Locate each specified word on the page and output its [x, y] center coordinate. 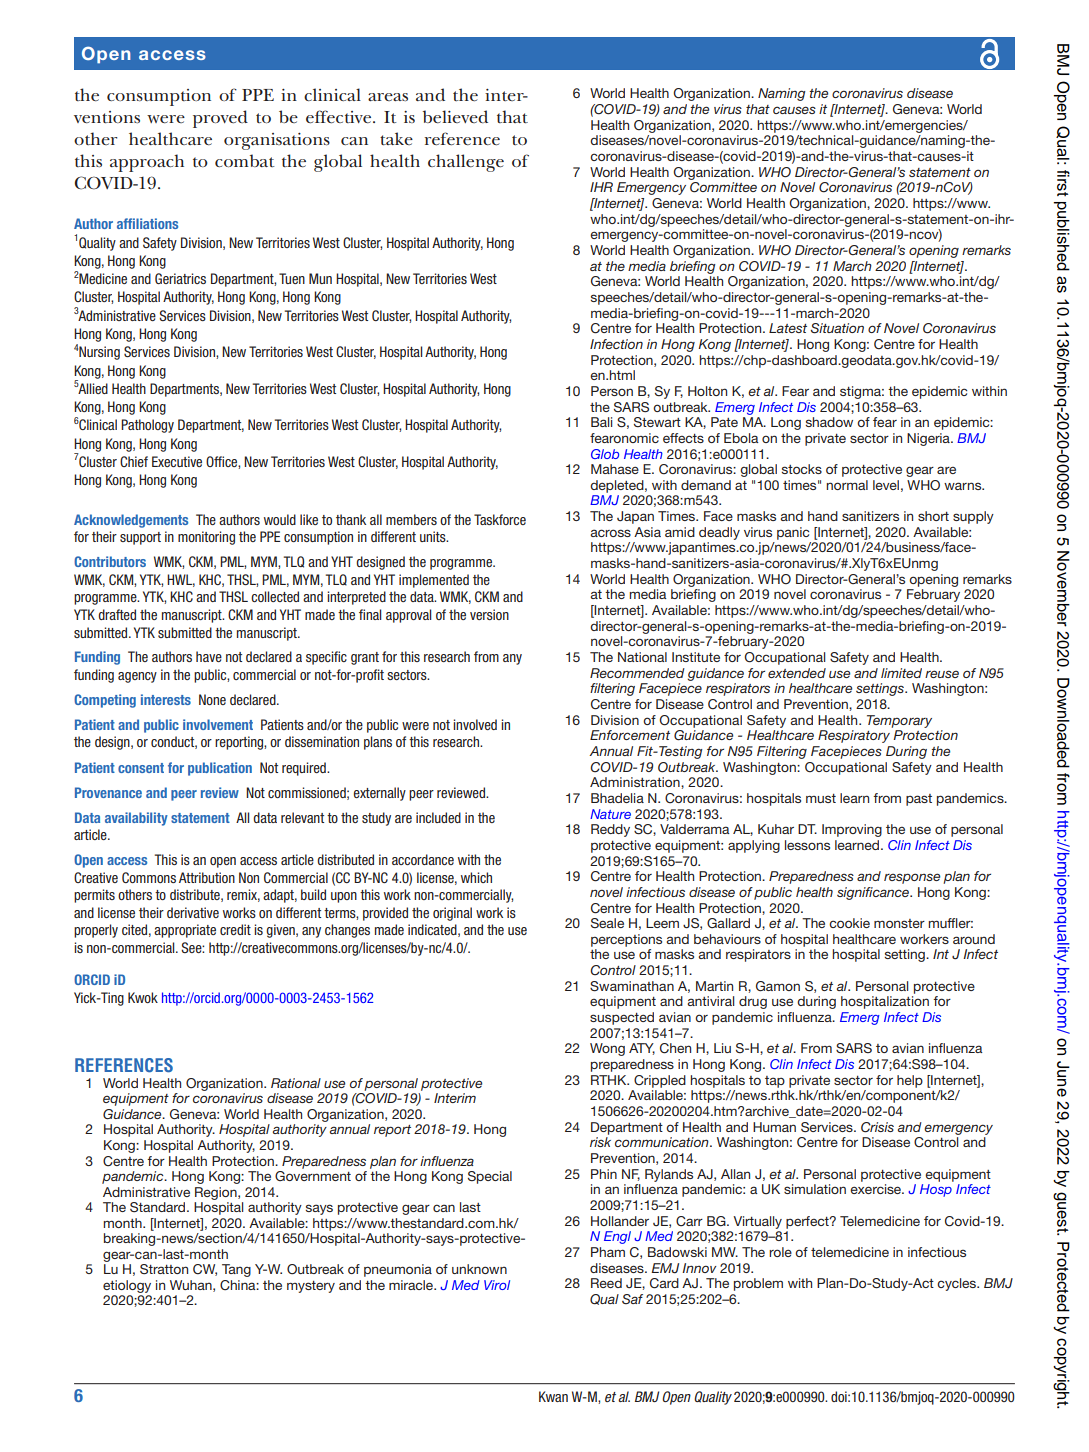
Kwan [553, 1396]
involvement [218, 724]
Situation [837, 328]
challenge [466, 163]
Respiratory [854, 736]
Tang [236, 1270]
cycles [958, 1284]
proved [220, 119]
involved [475, 724]
